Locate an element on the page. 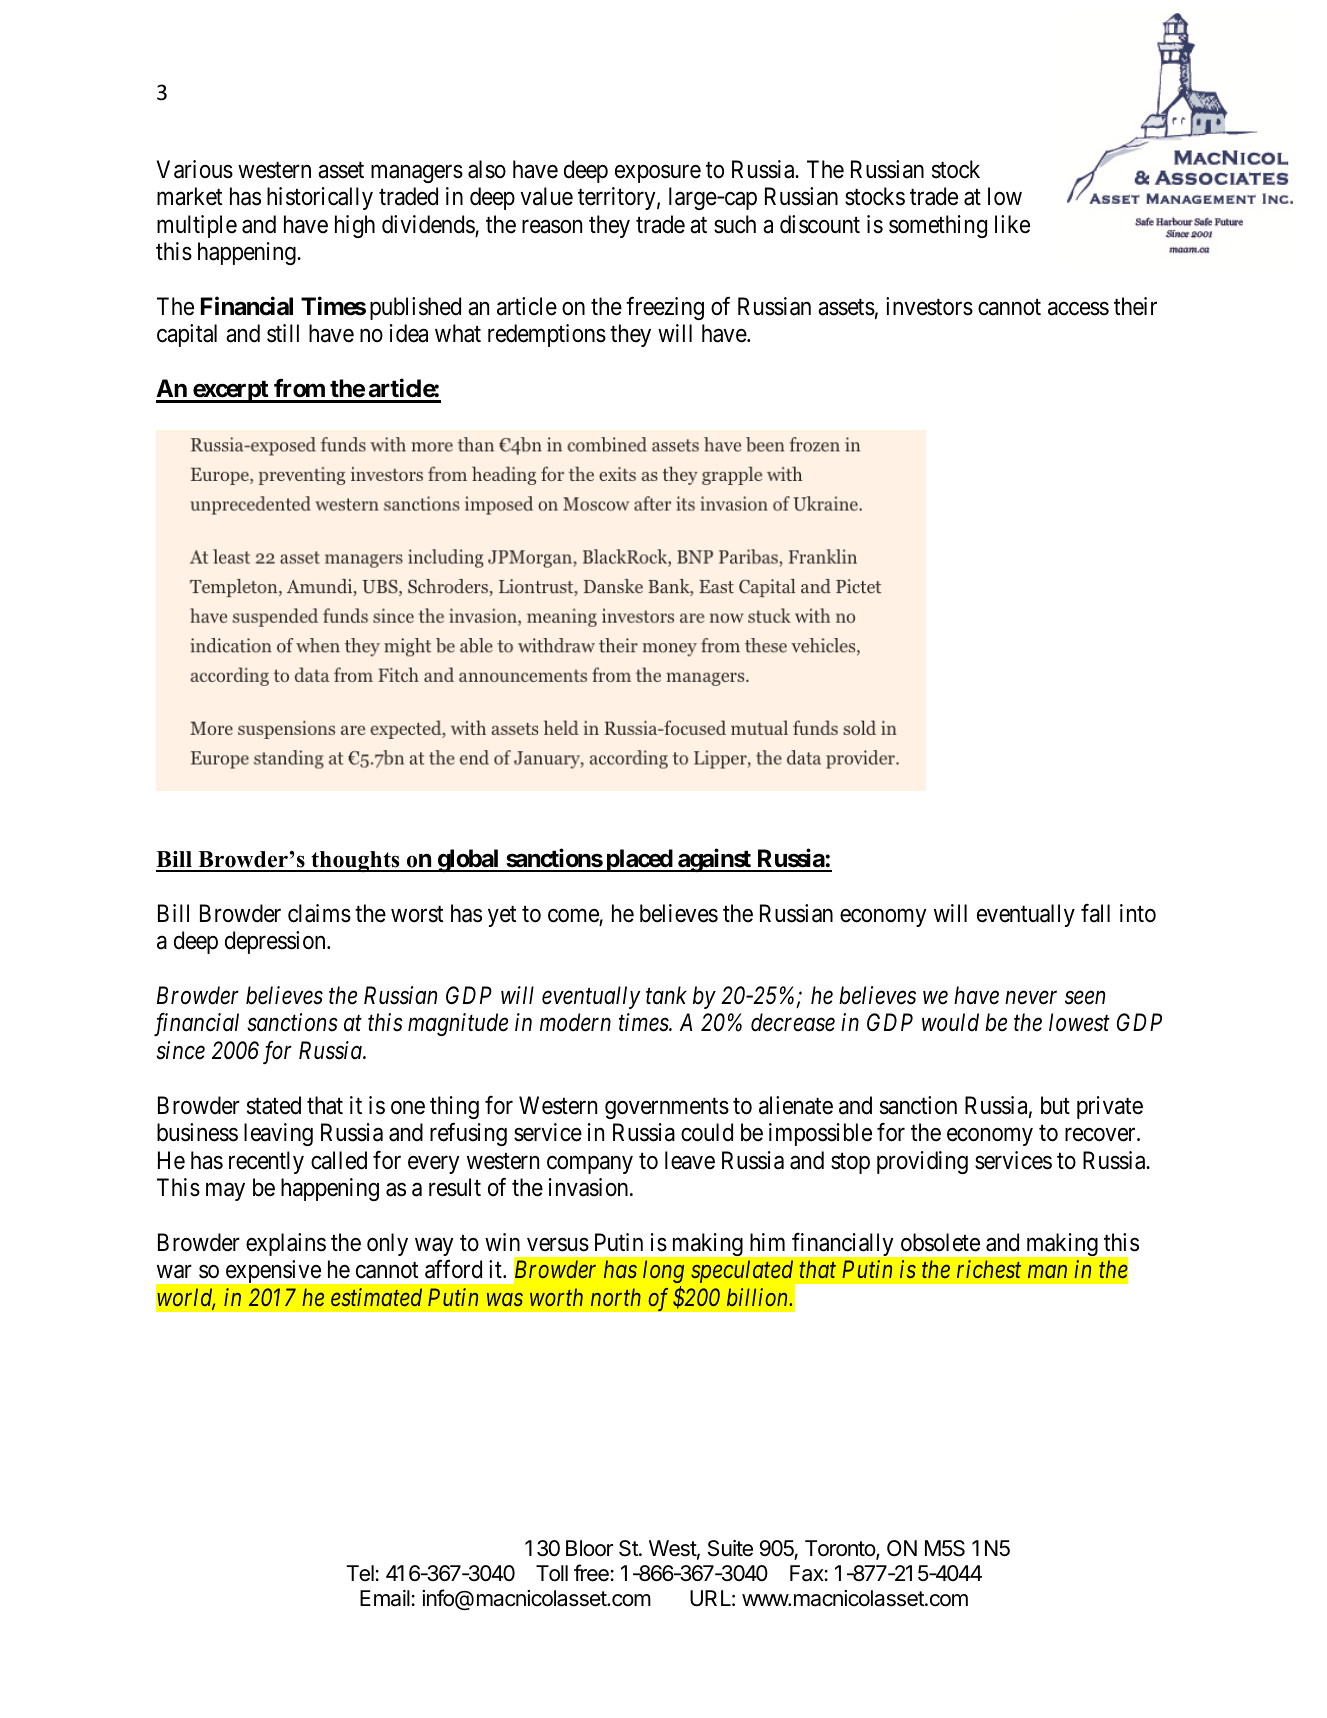 Image resolution: width=1327 pixels, height=1718 pixels. stated is located at coordinates (274, 1105).
